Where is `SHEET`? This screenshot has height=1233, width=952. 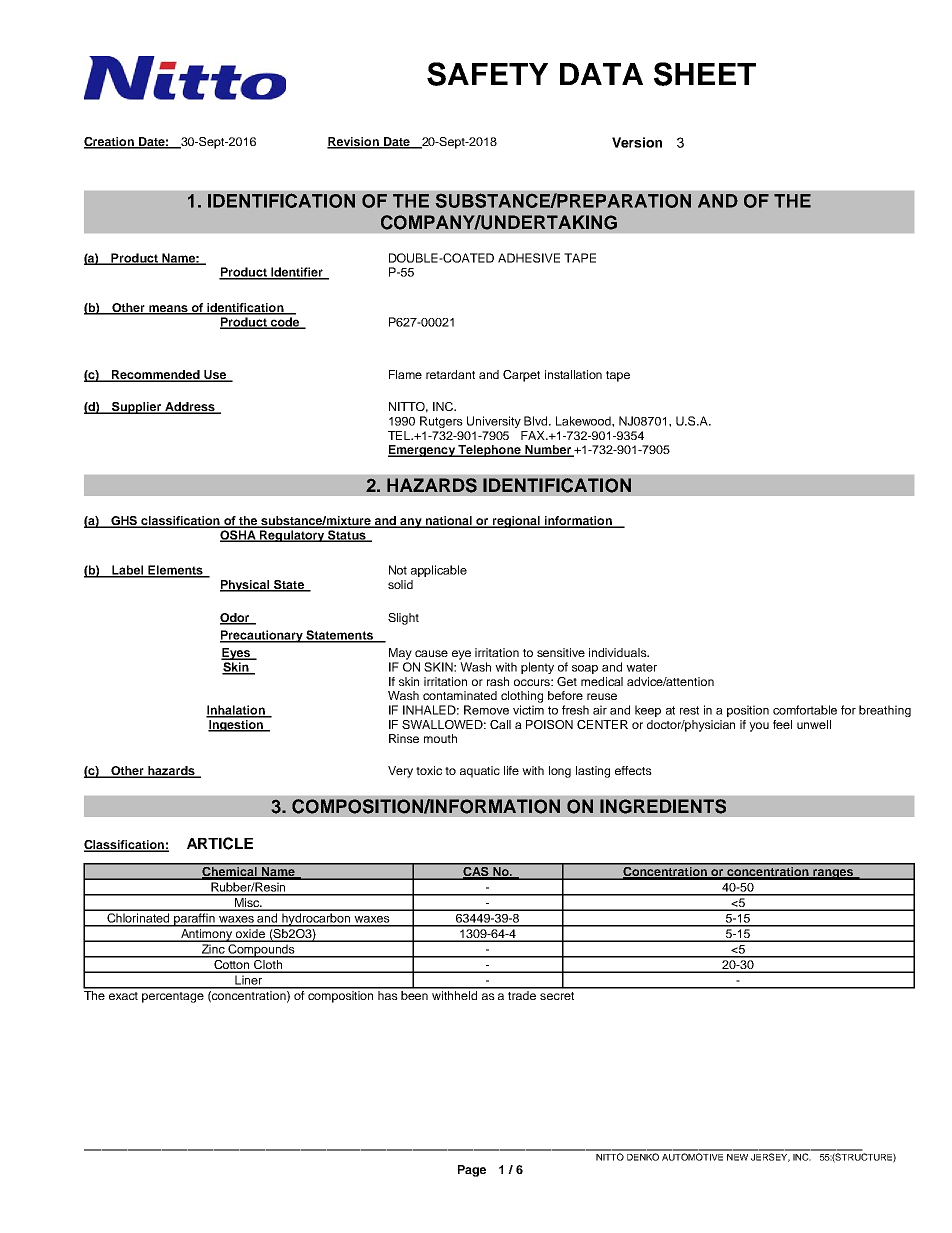 SHEET is located at coordinates (705, 74).
